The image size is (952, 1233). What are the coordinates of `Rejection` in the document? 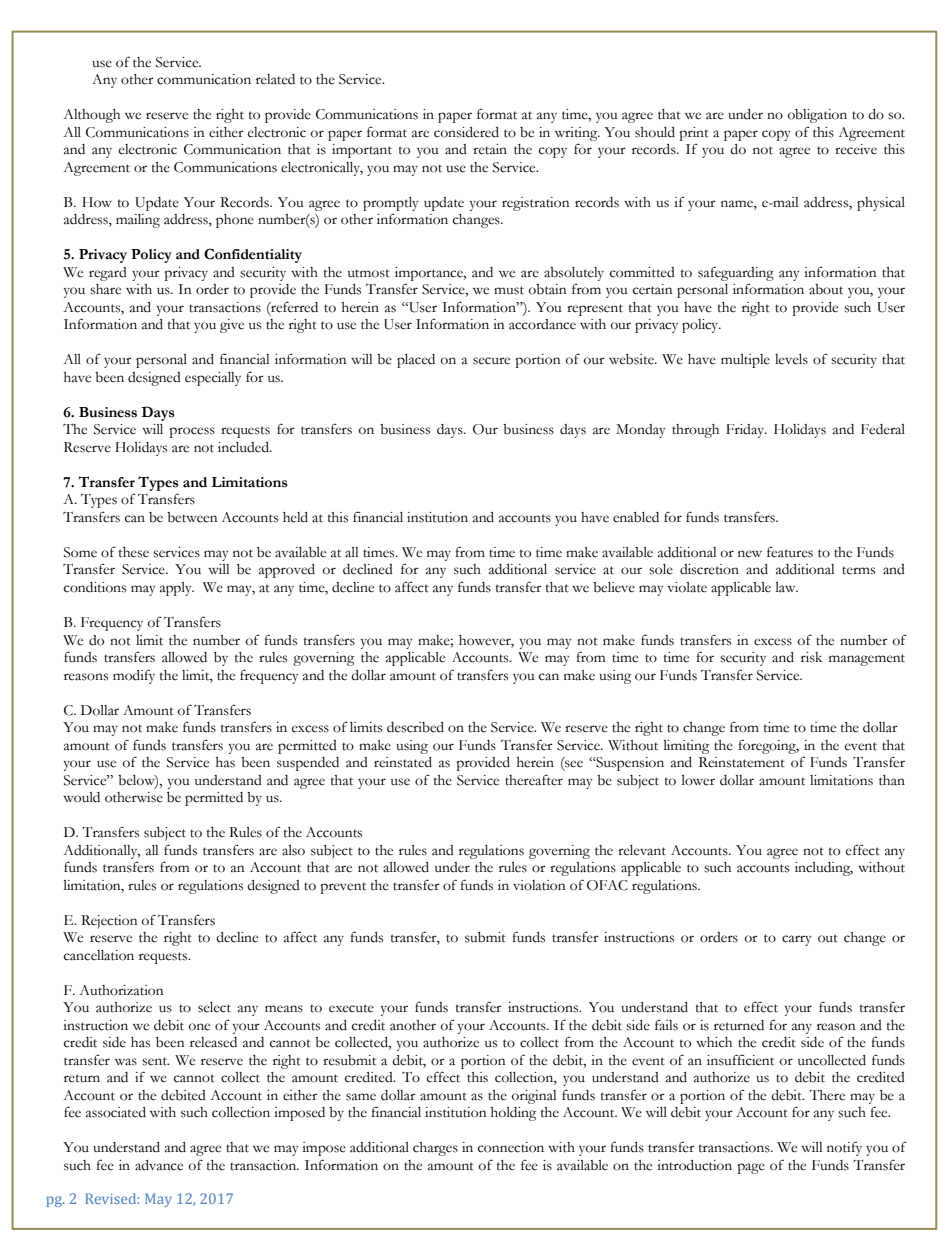 It's located at (109, 922).
